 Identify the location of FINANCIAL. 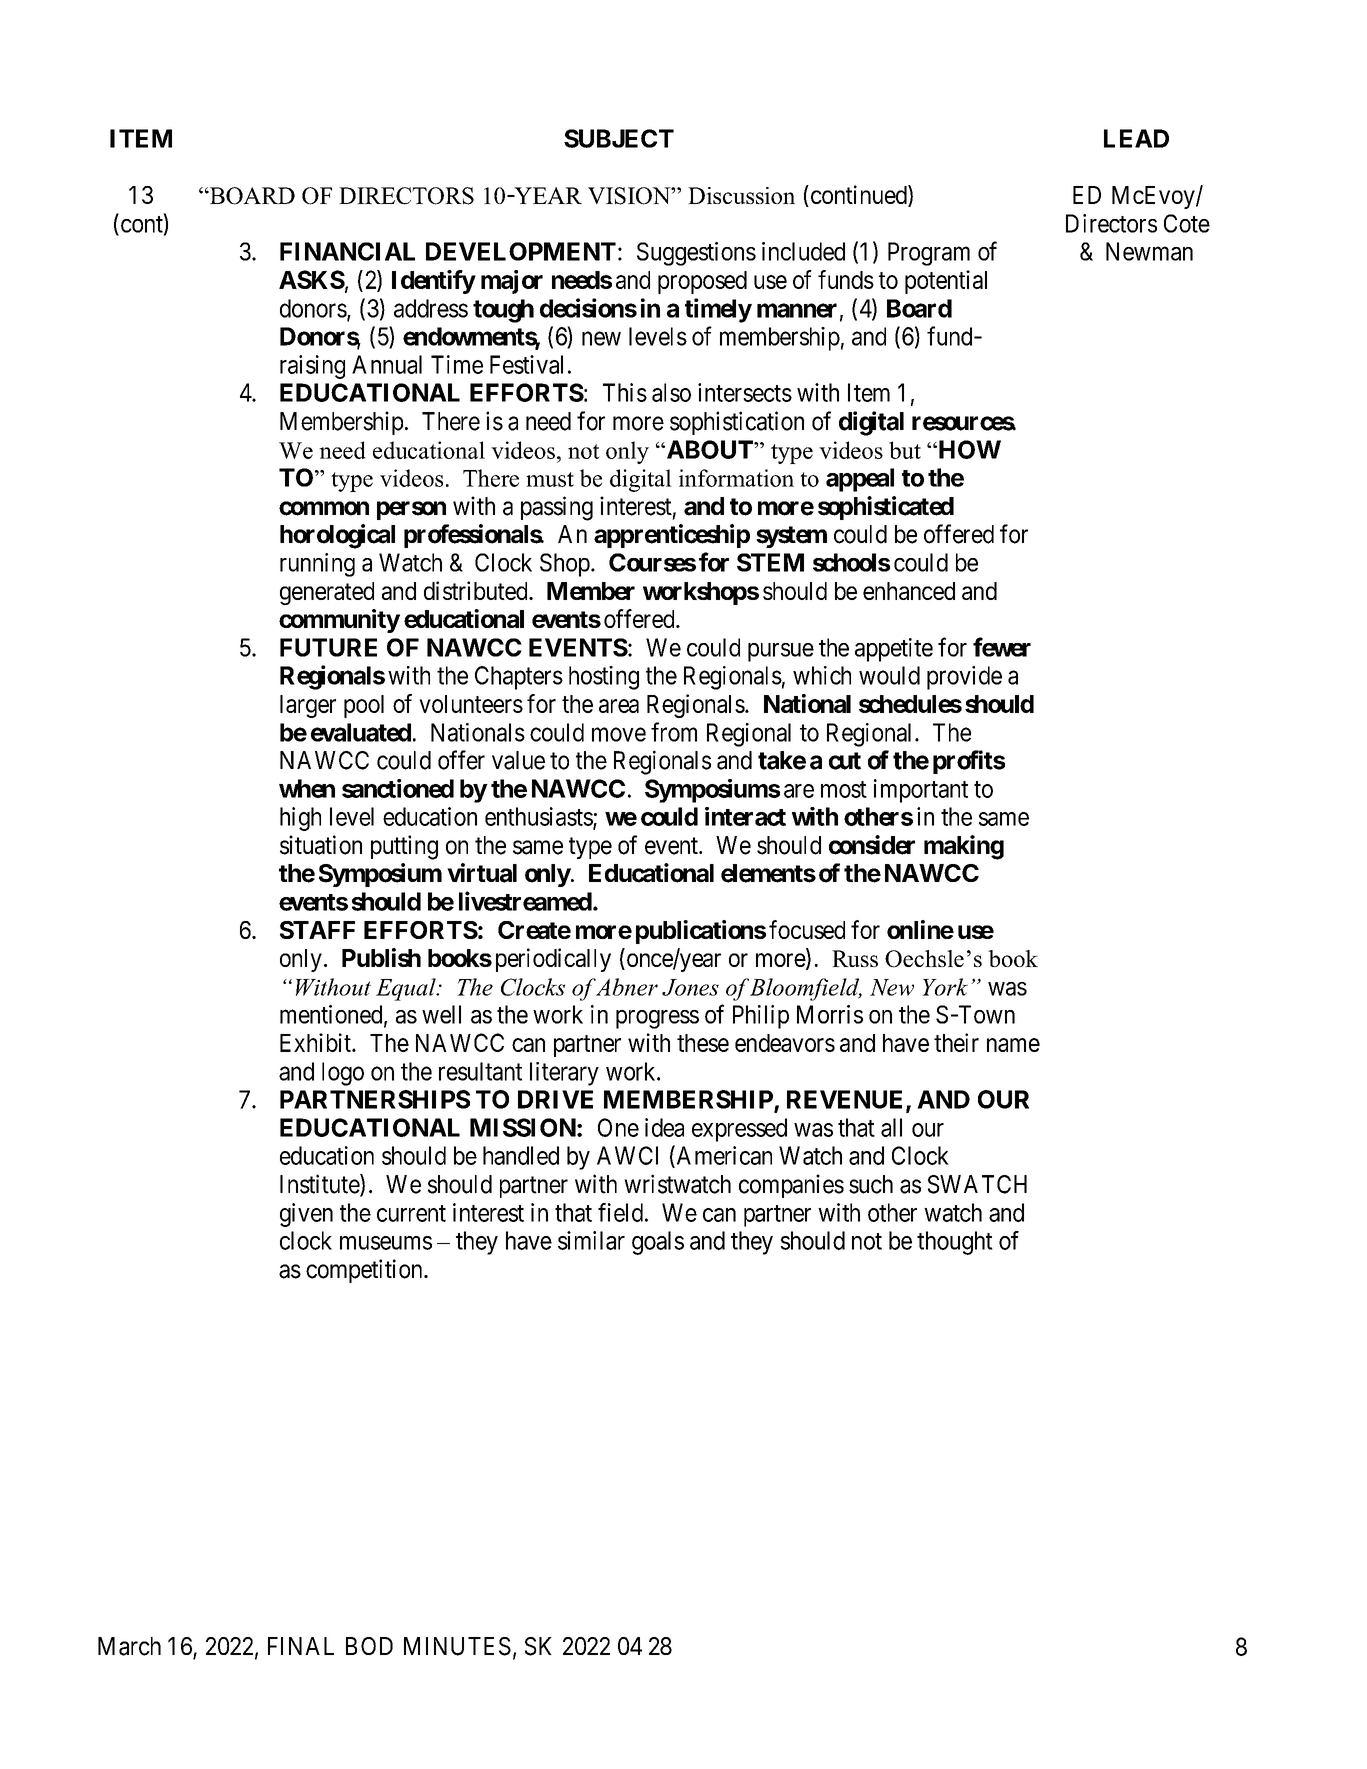
(347, 251).
